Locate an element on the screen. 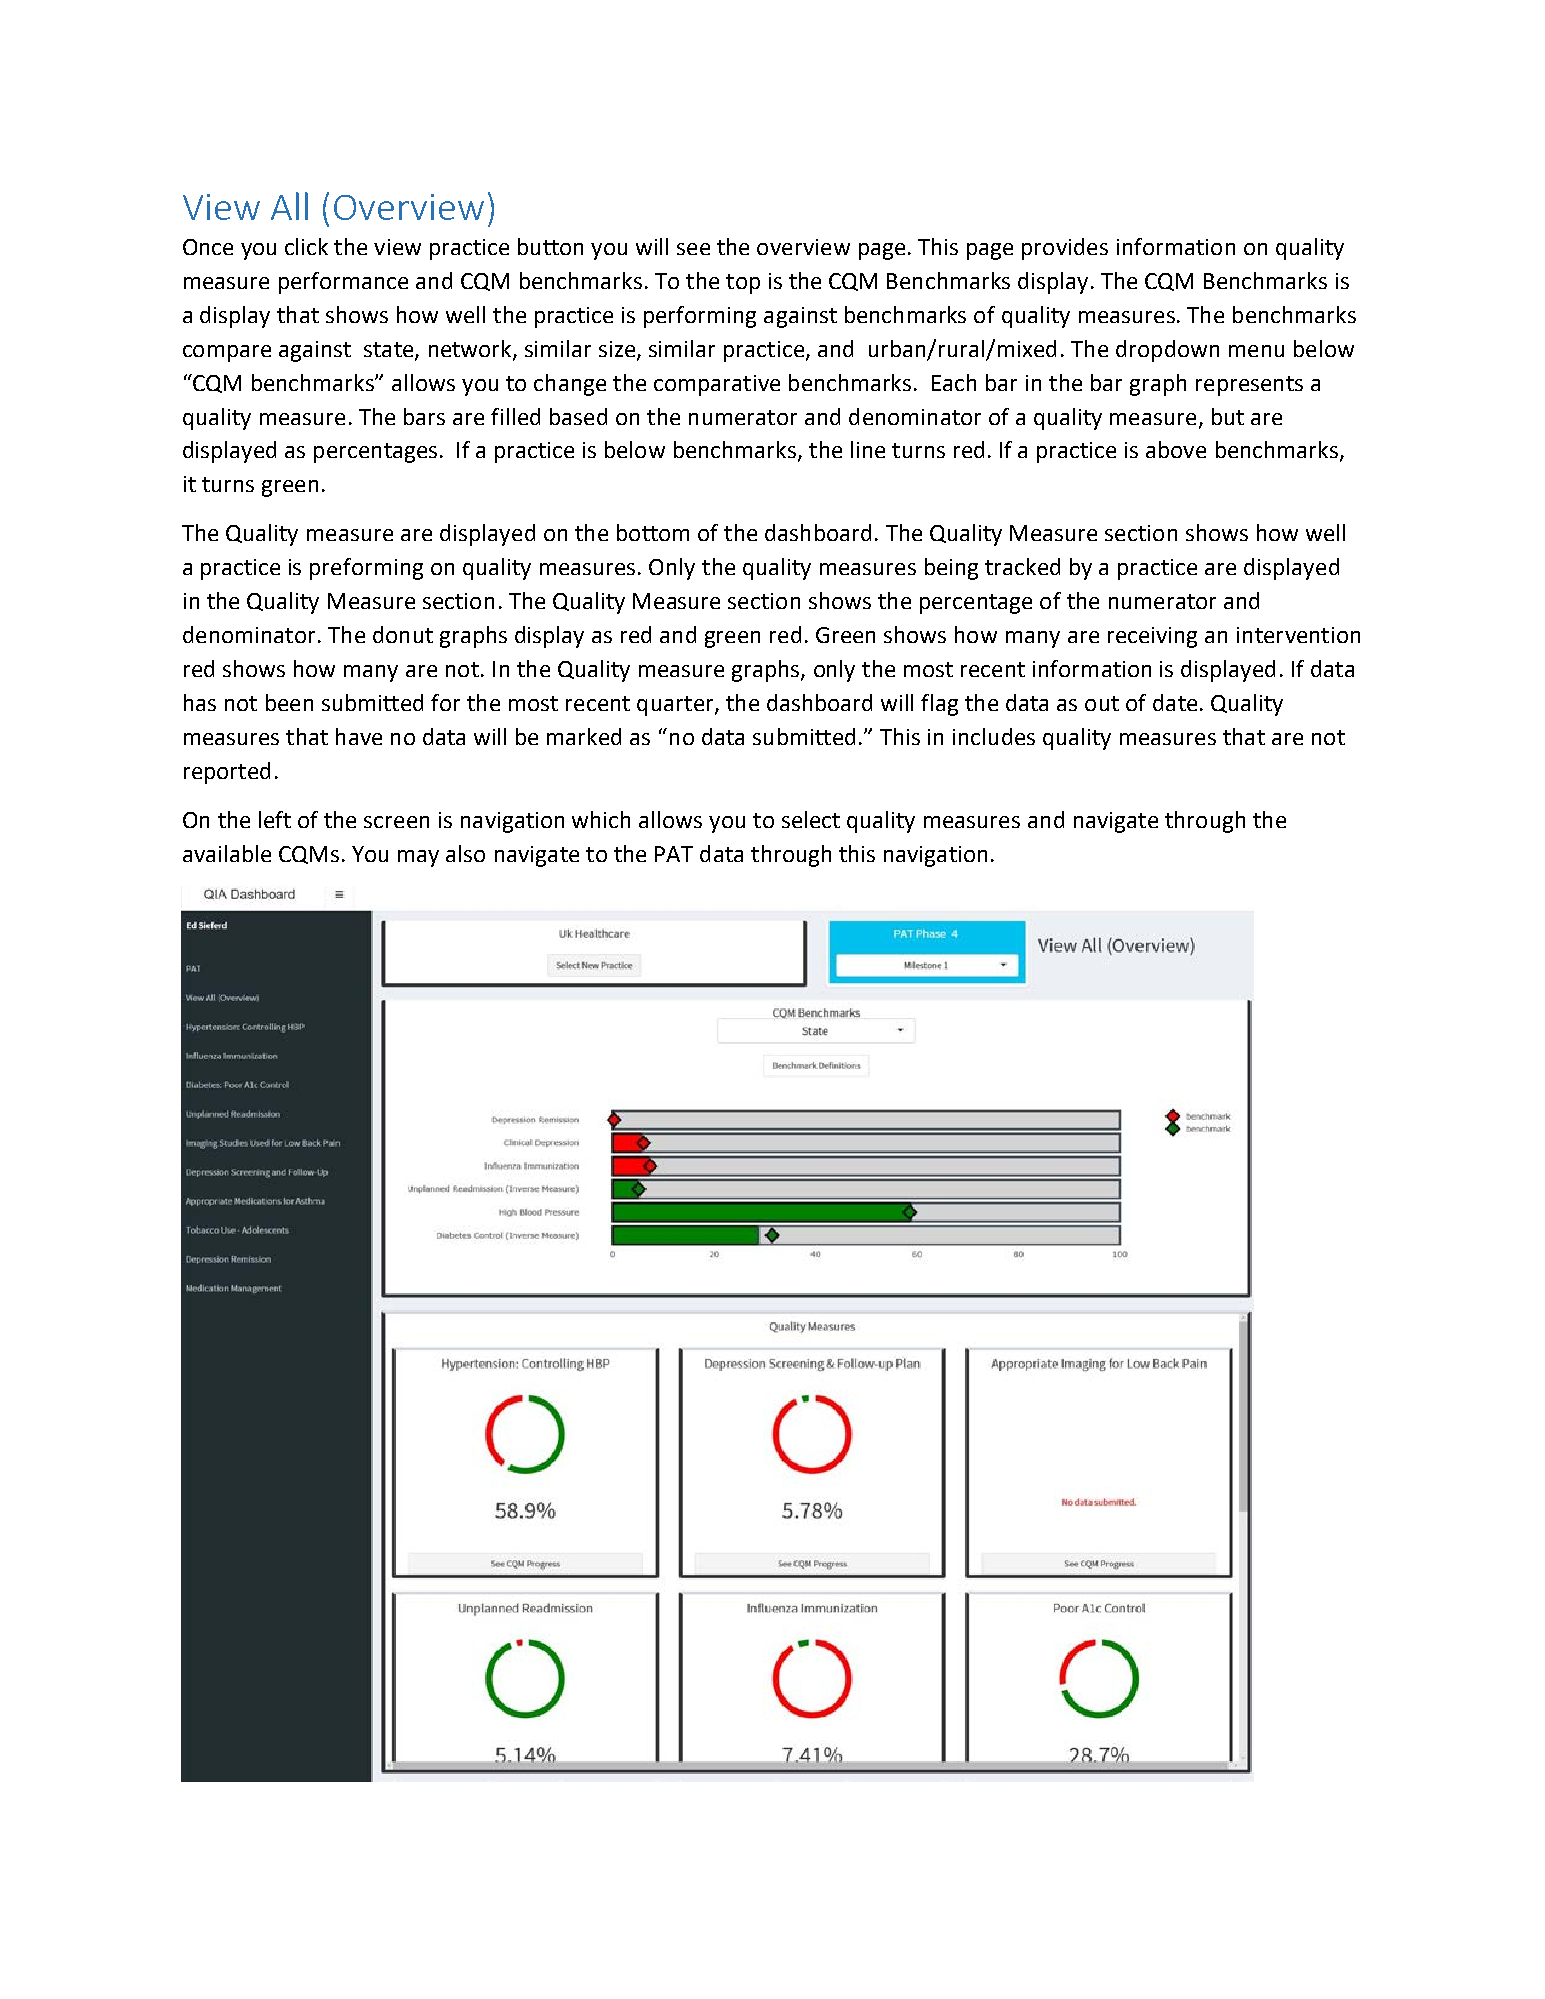 The width and height of the screenshot is (1545, 1999). comparative is located at coordinates (717, 385).
